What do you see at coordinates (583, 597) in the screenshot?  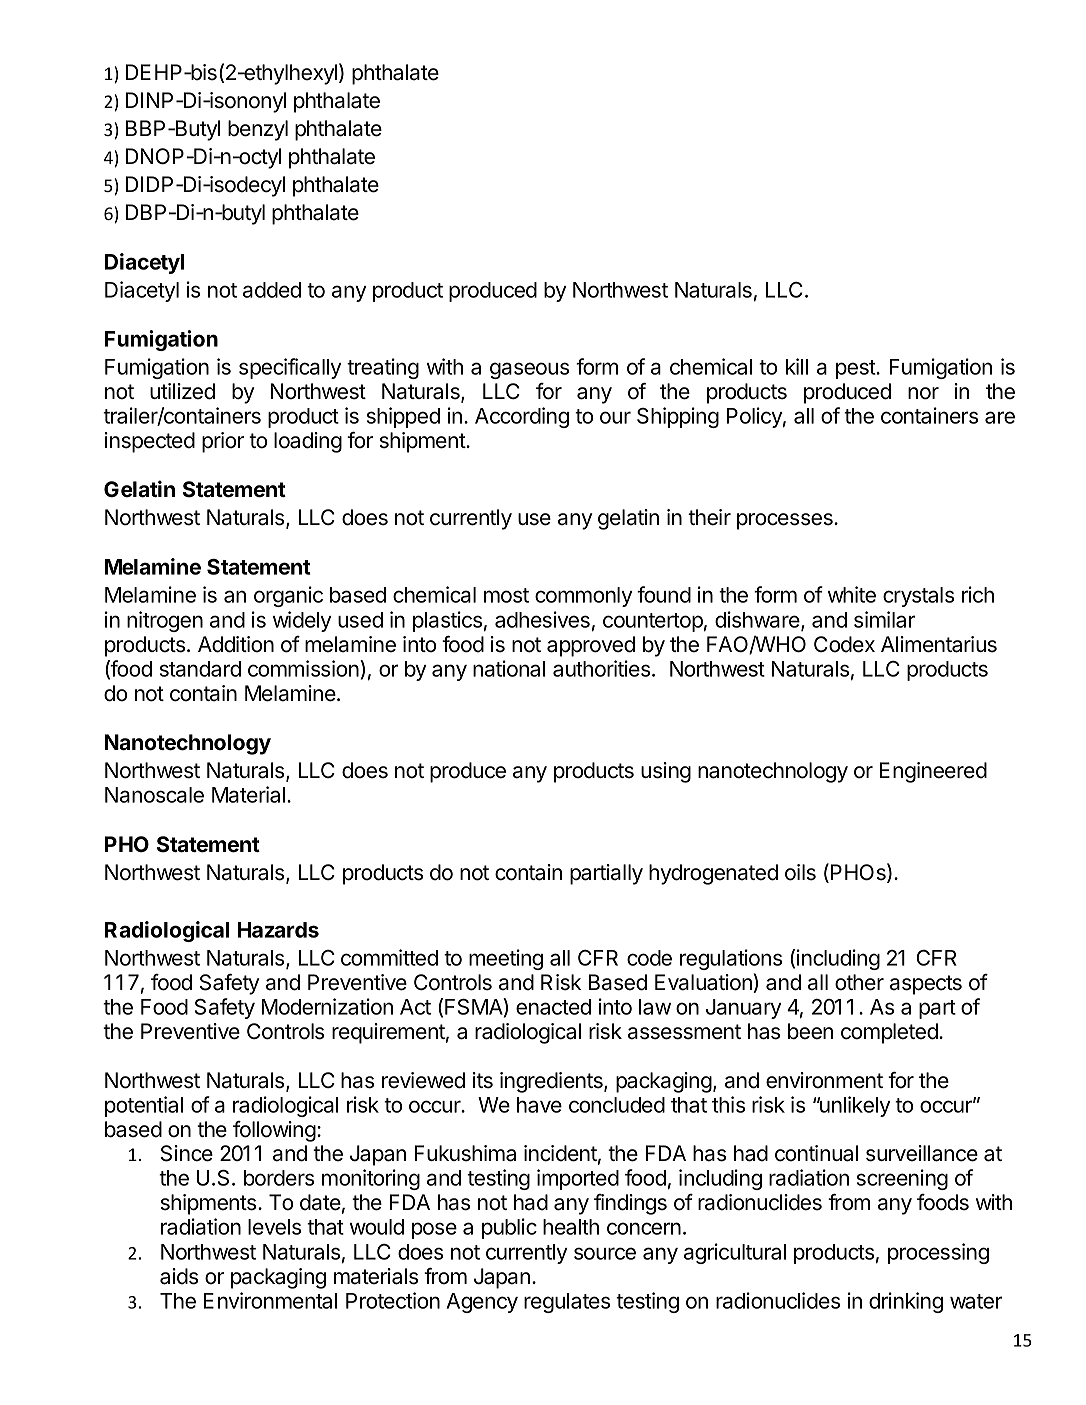 I see `commonly` at bounding box center [583, 597].
